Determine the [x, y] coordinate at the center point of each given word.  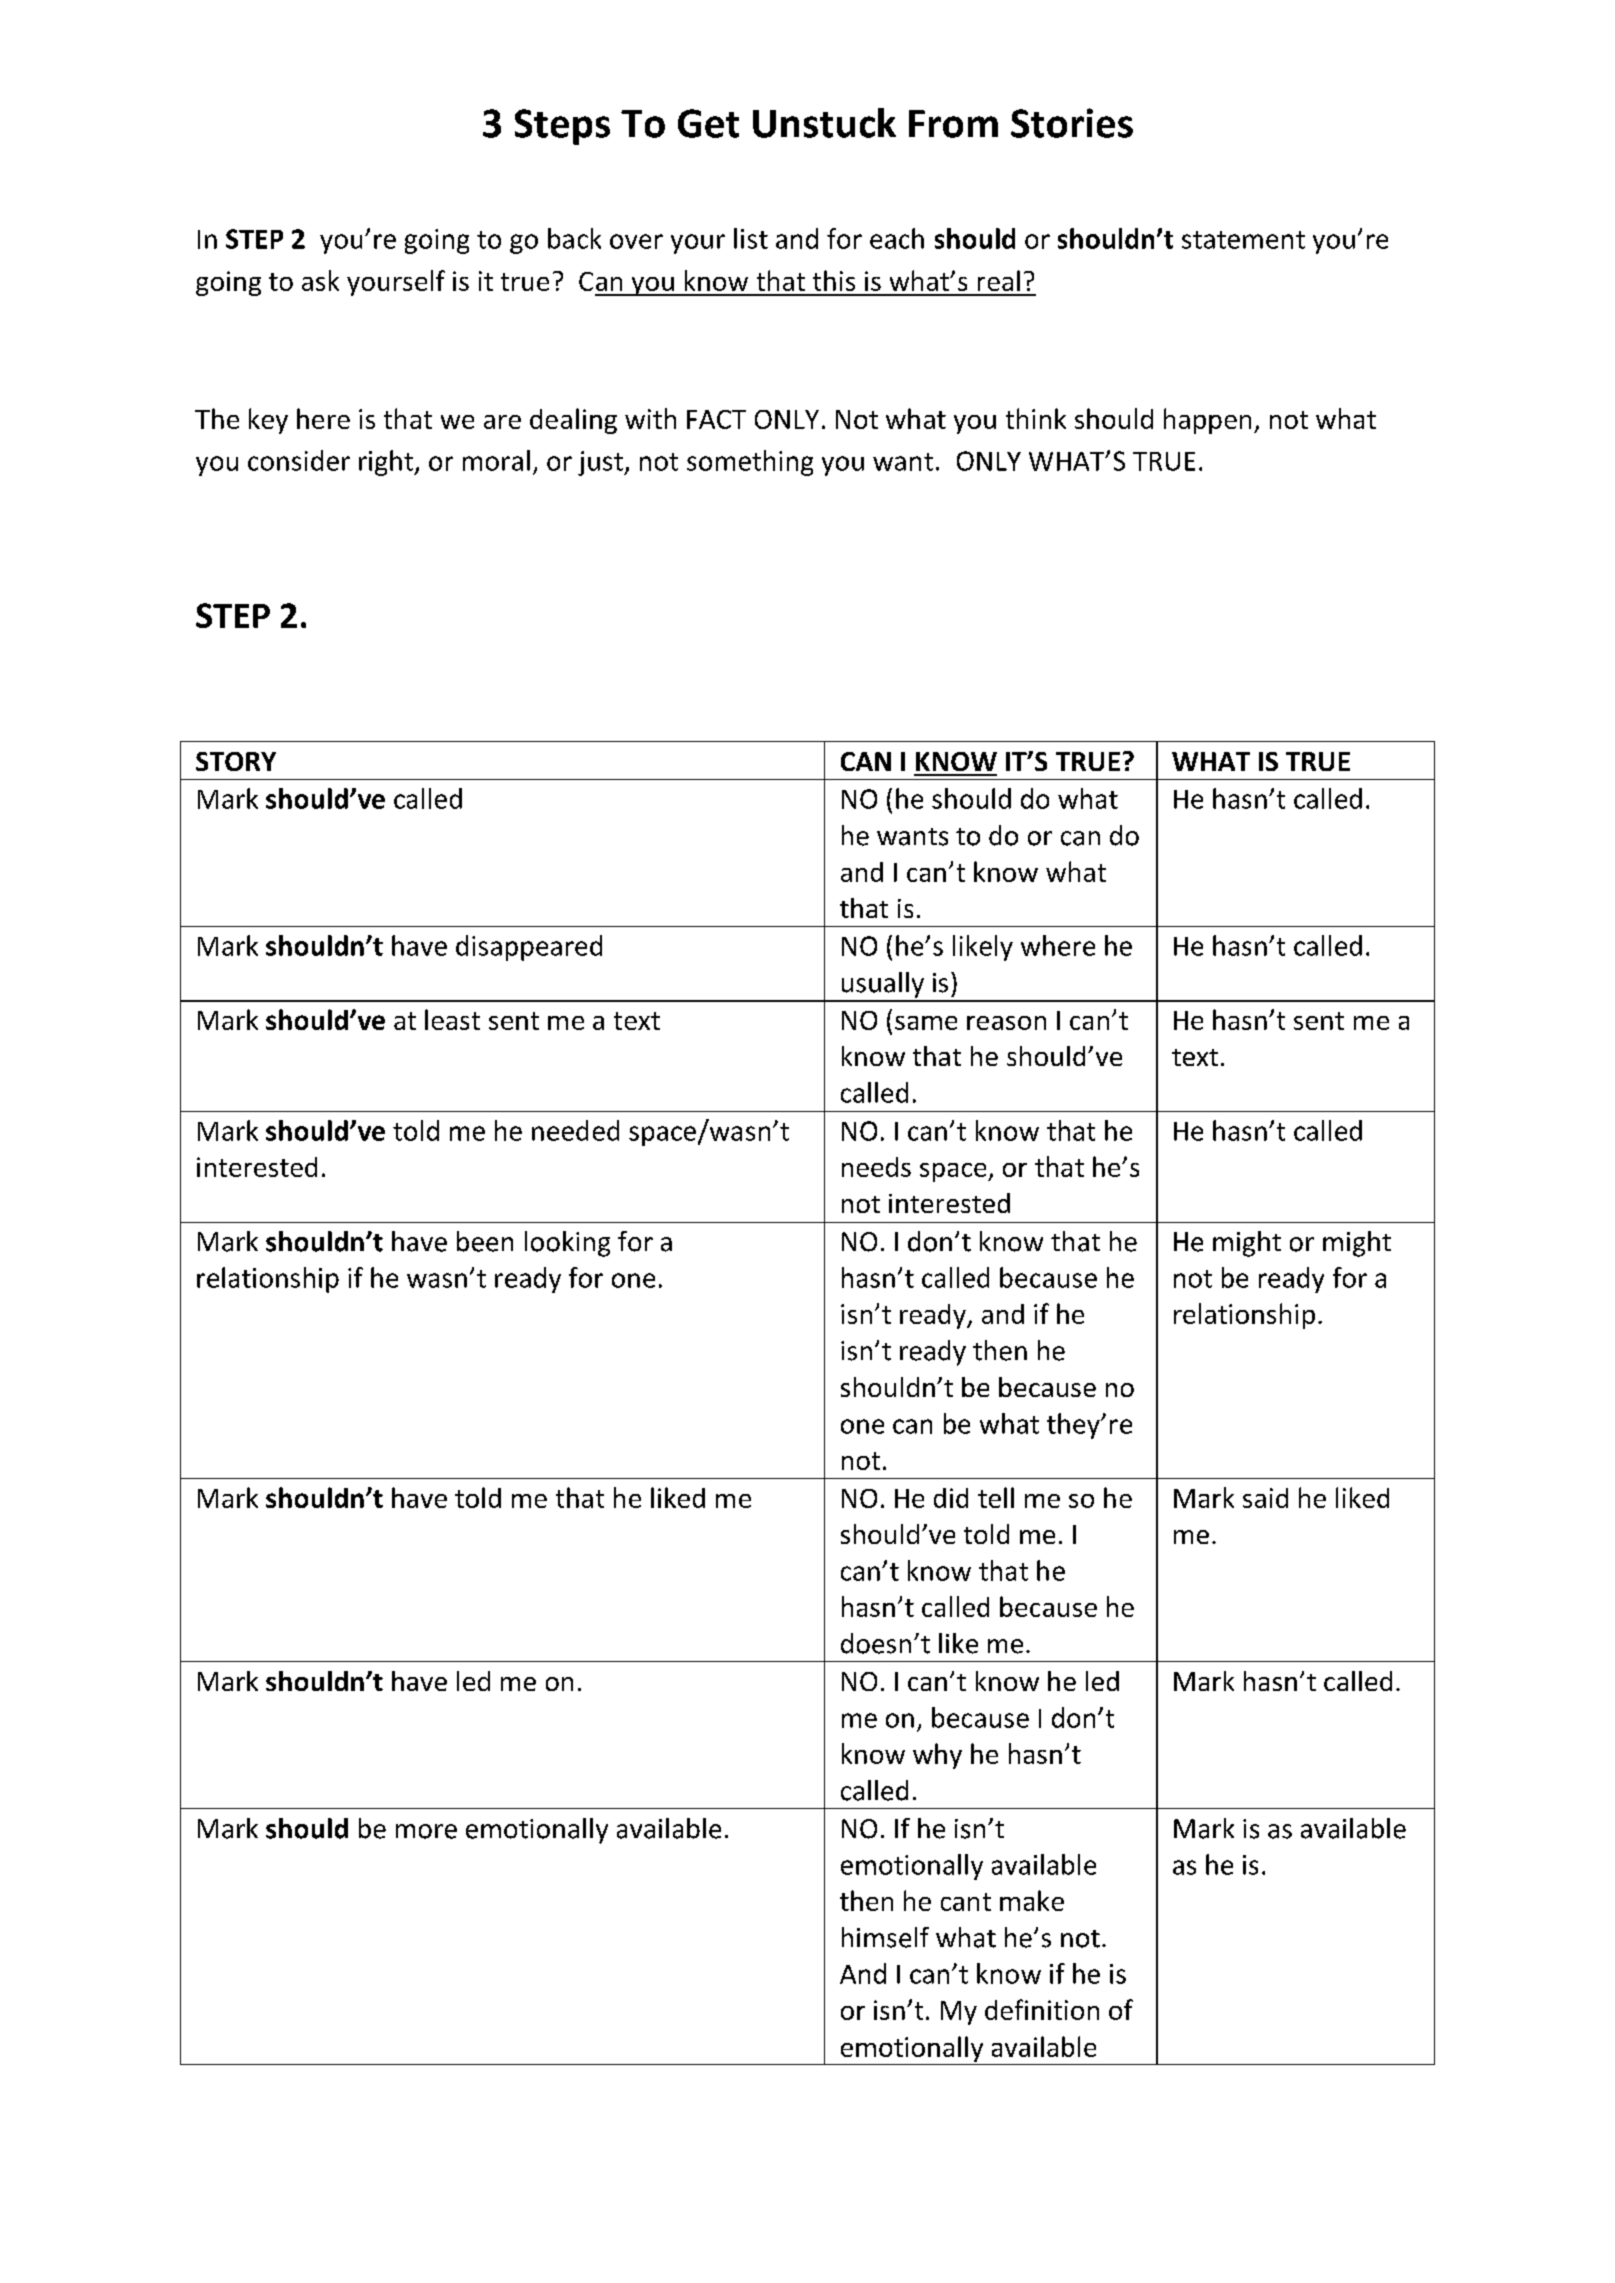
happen [1207, 421]
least [452, 1019]
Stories [1072, 123]
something [750, 463]
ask [320, 280]
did [951, 1498]
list [751, 238]
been [485, 1241]
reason [1006, 1023]
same [926, 1023]
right [387, 463]
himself [885, 1937]
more [426, 1831]
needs [876, 1167]
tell [996, 1497]
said [1265, 1498]
